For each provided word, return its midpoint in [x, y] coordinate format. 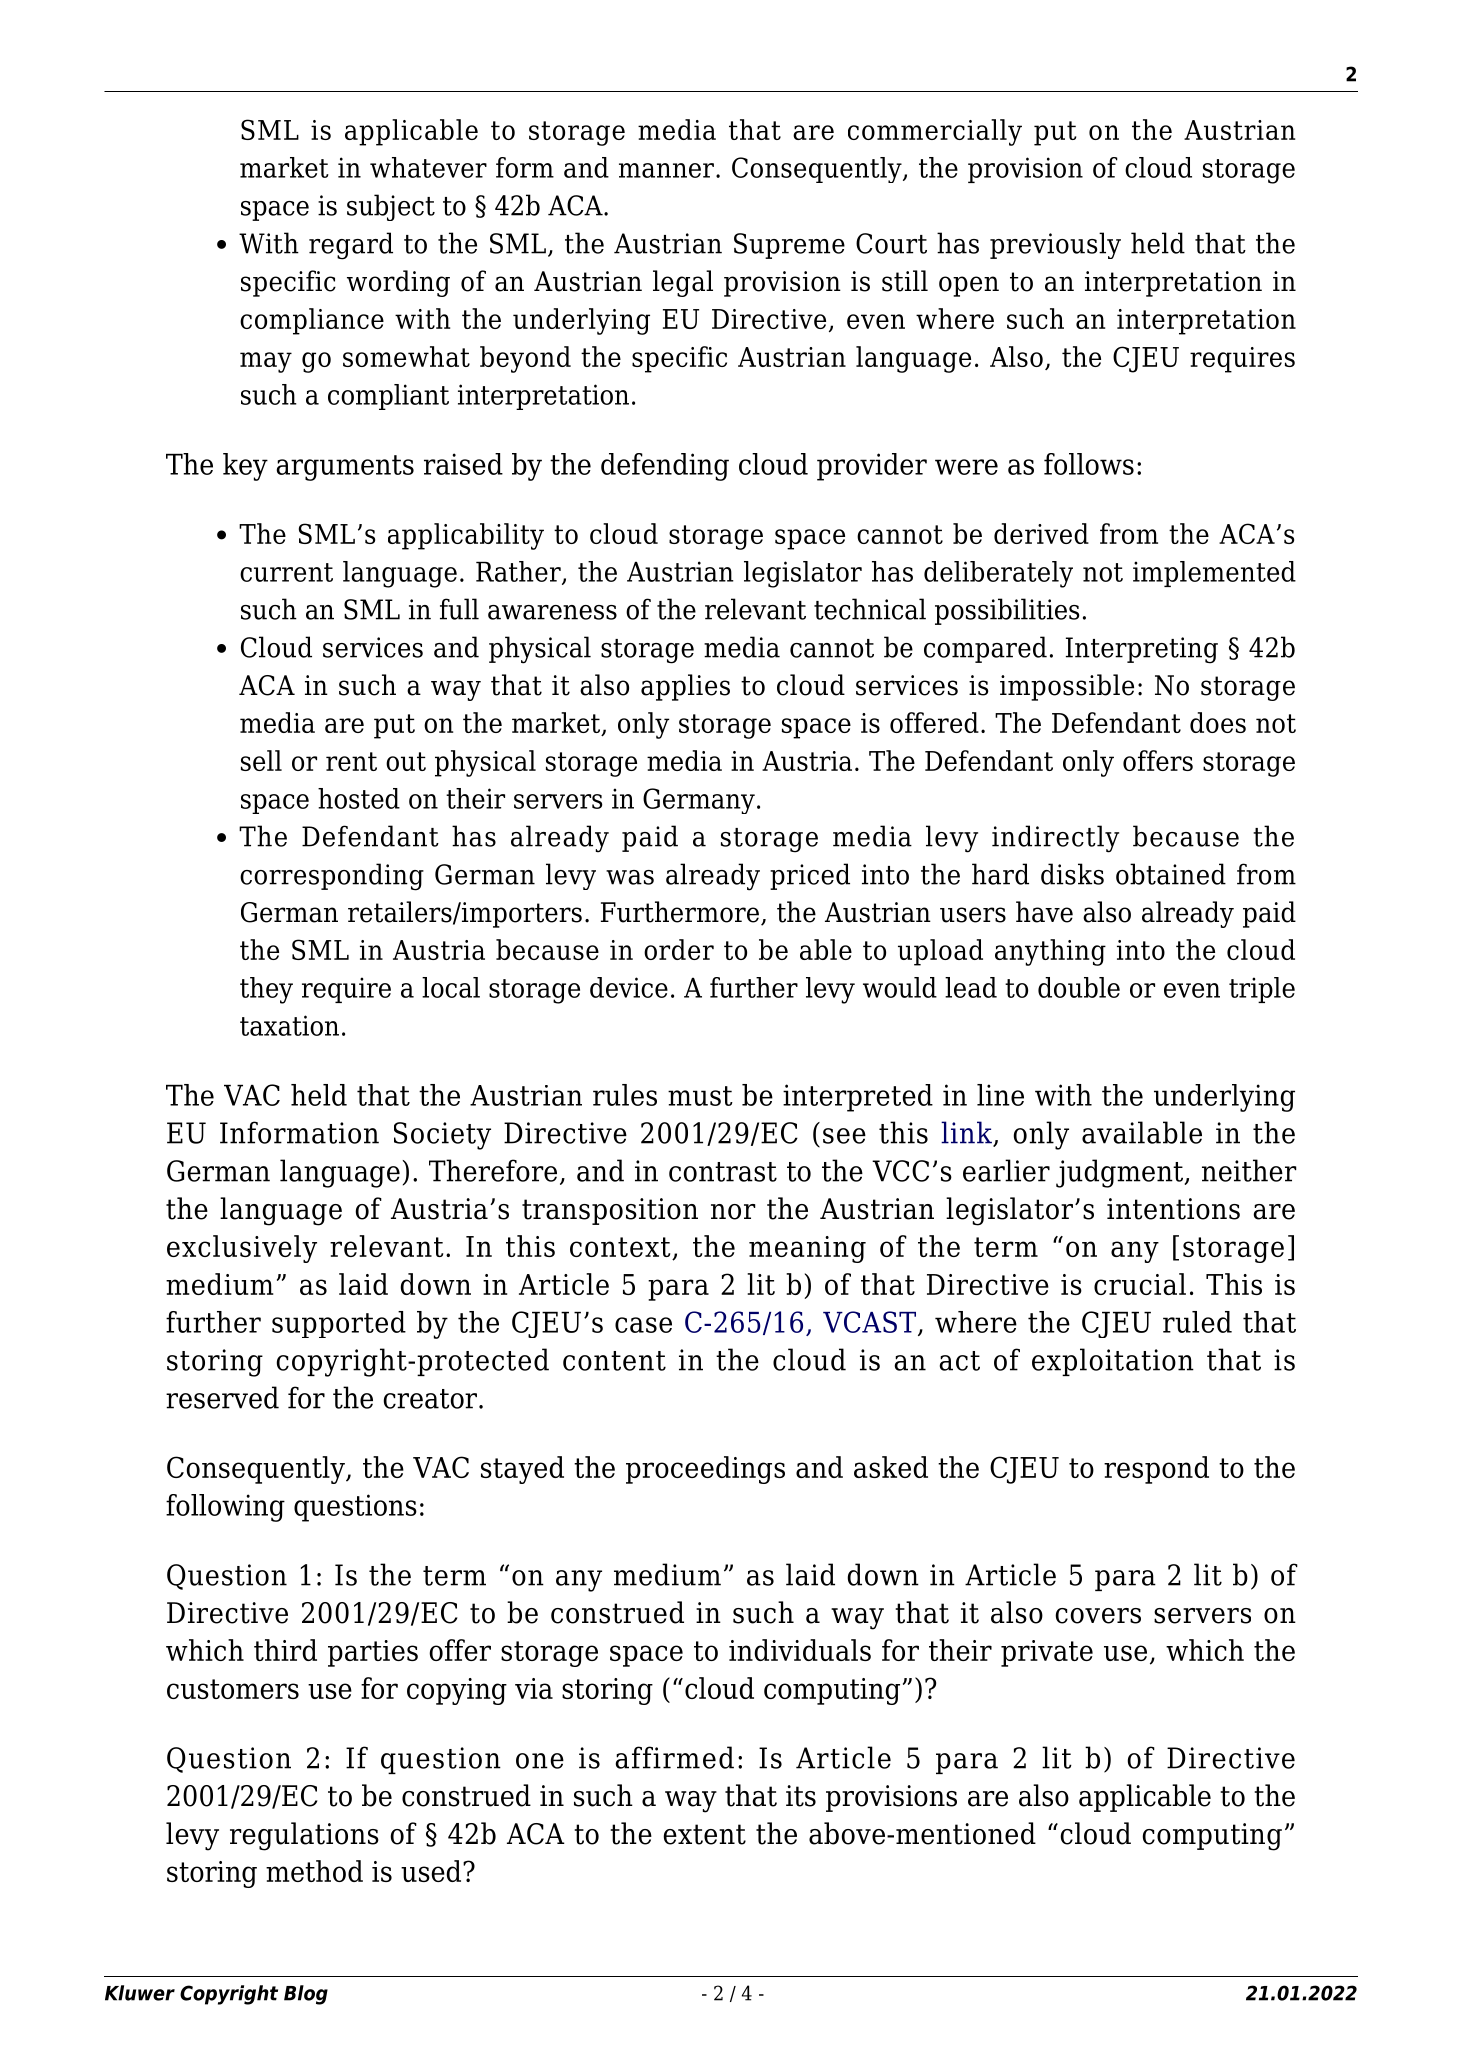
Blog [306, 1995]
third [285, 1650]
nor [733, 1212]
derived [1041, 533]
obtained [1171, 874]
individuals [800, 1650]
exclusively [242, 1249]
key [245, 467]
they [266, 990]
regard [351, 246]
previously [1055, 245]
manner [666, 170]
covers [1098, 1616]
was [630, 877]
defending [665, 467]
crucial [1140, 1284]
